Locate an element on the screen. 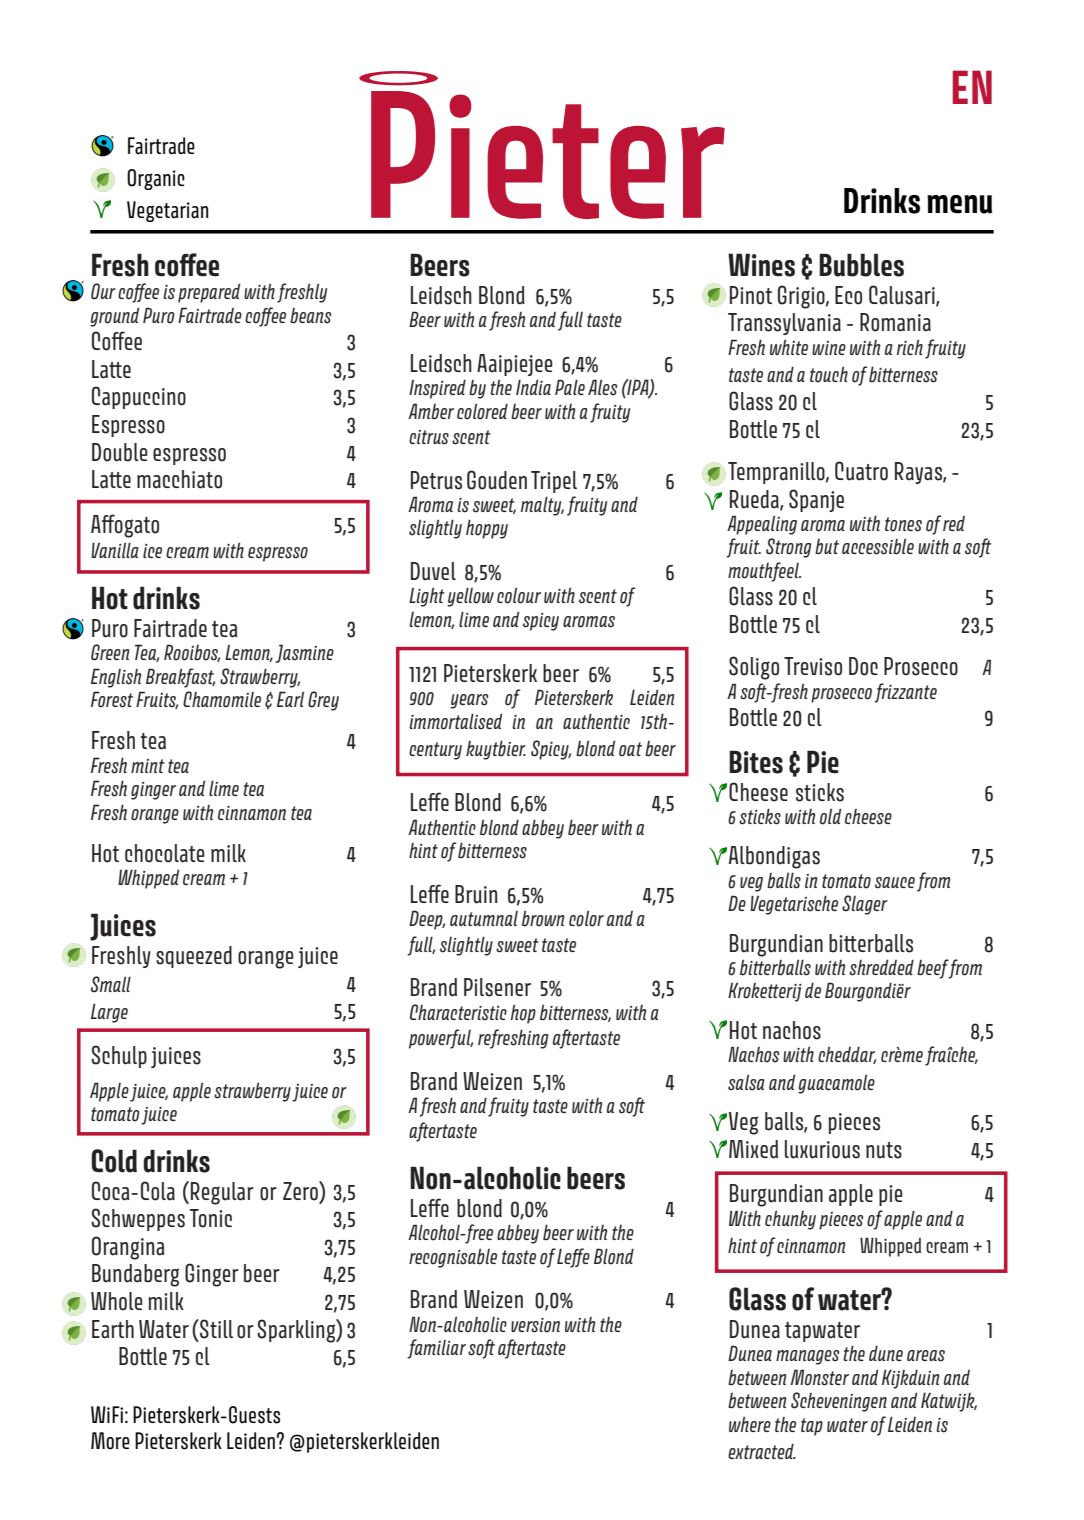  Characteristic is located at coordinates (458, 1012).
